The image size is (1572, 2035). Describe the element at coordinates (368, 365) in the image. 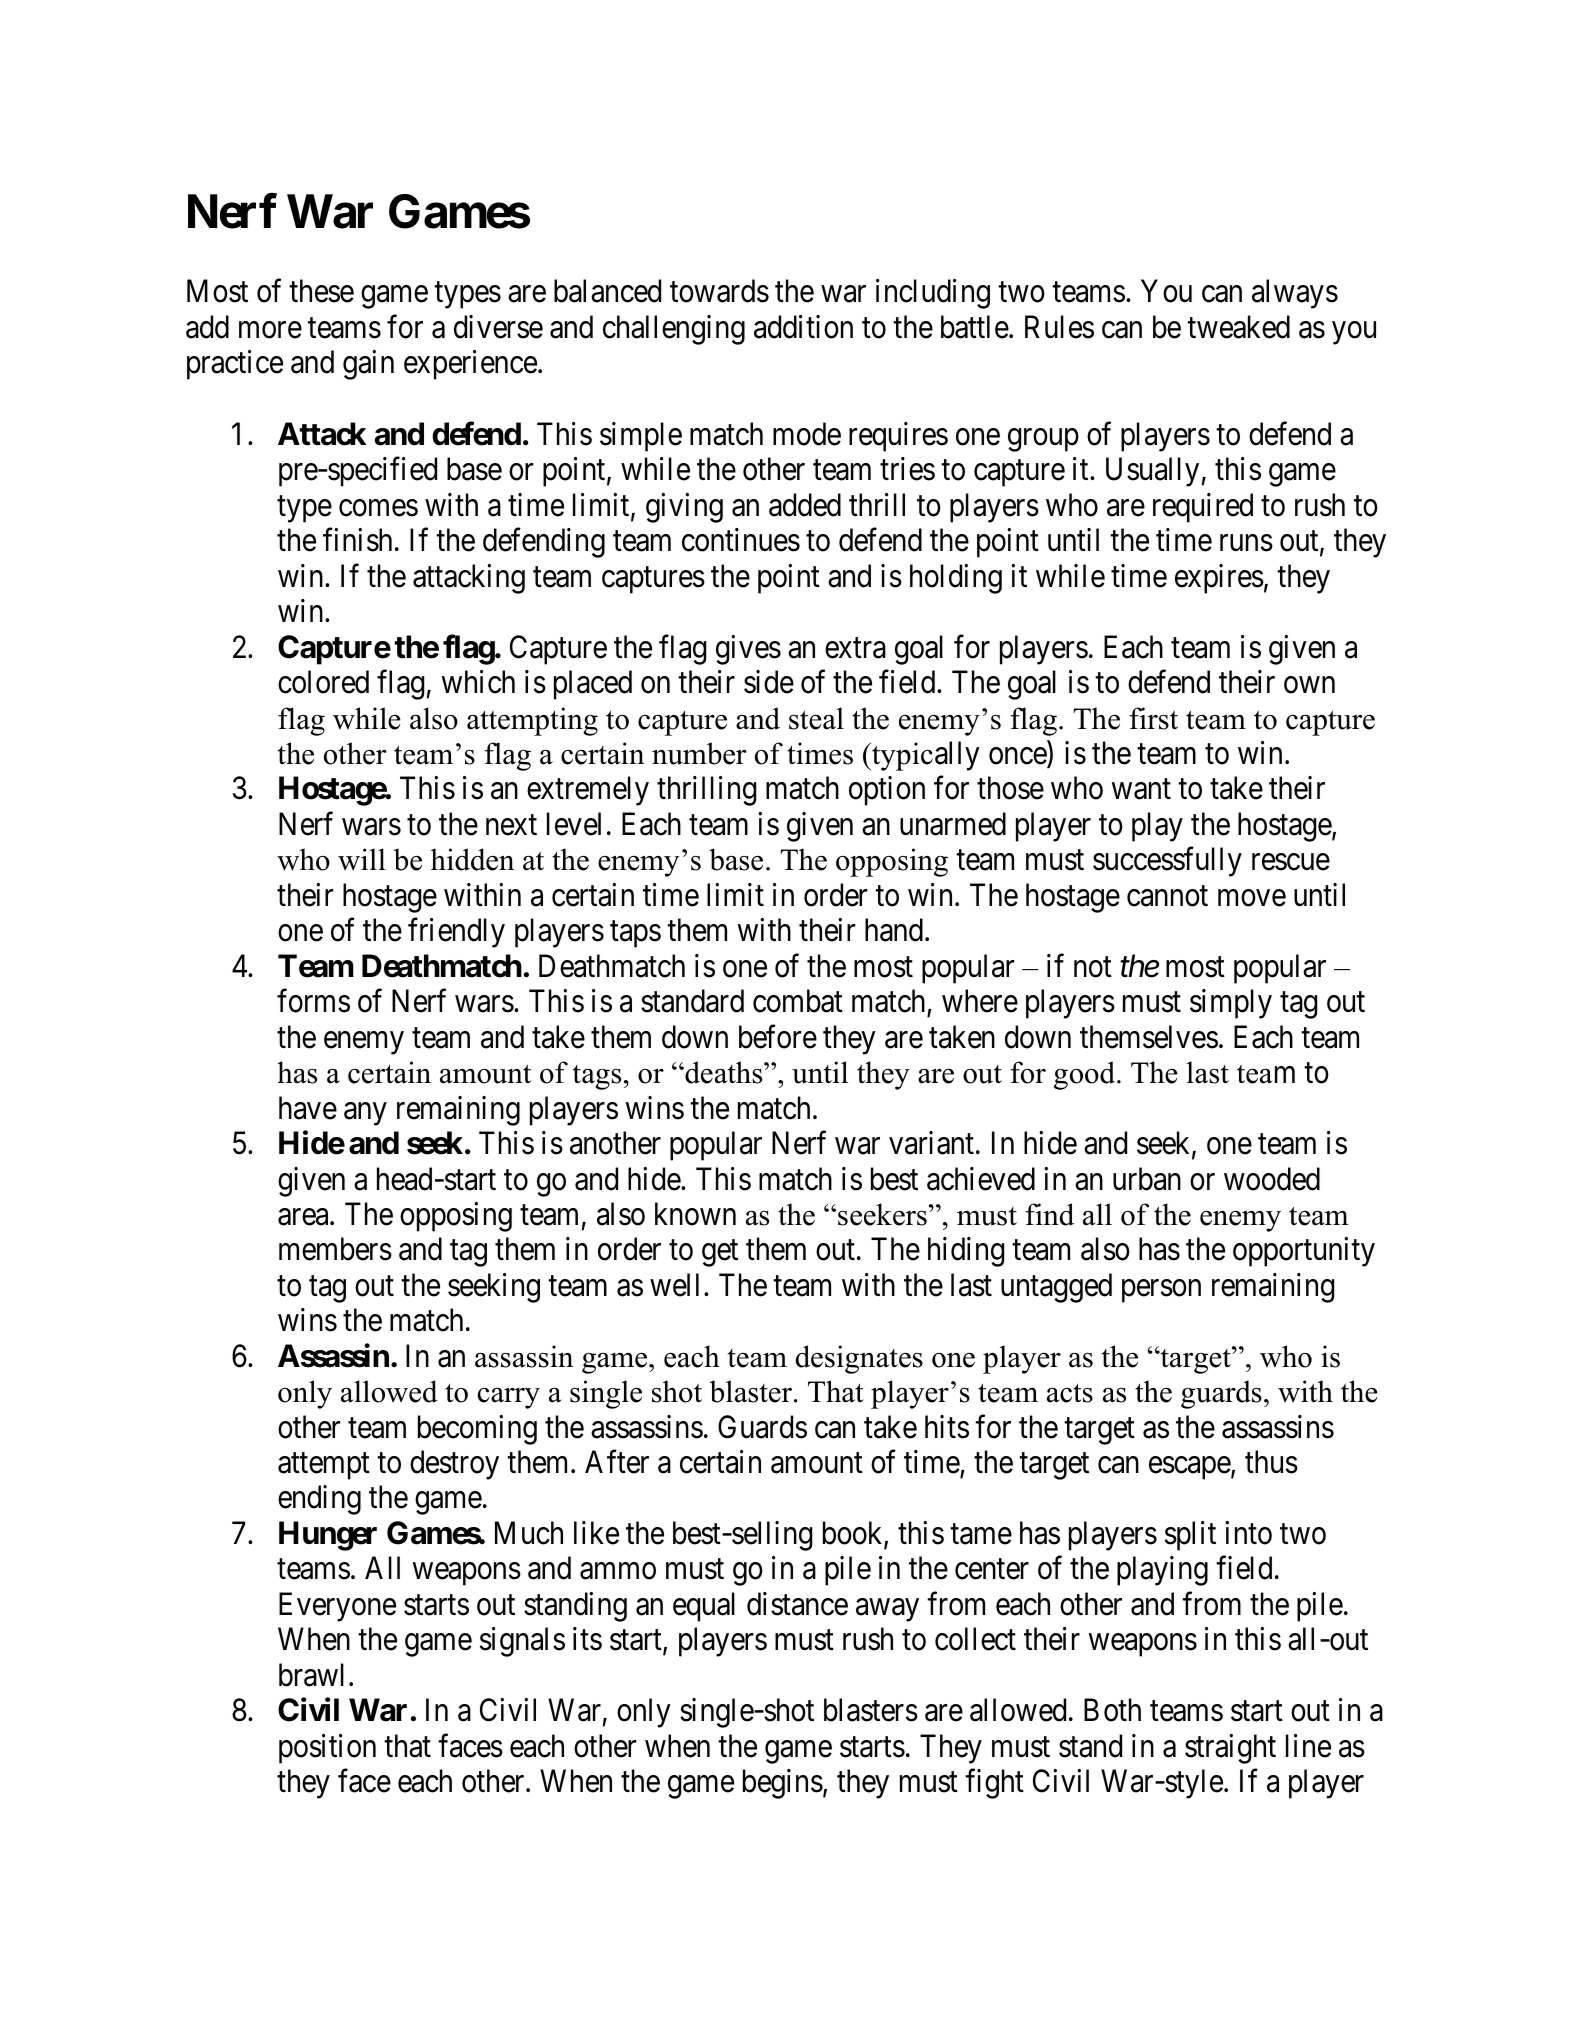

I see `gain` at that location.
